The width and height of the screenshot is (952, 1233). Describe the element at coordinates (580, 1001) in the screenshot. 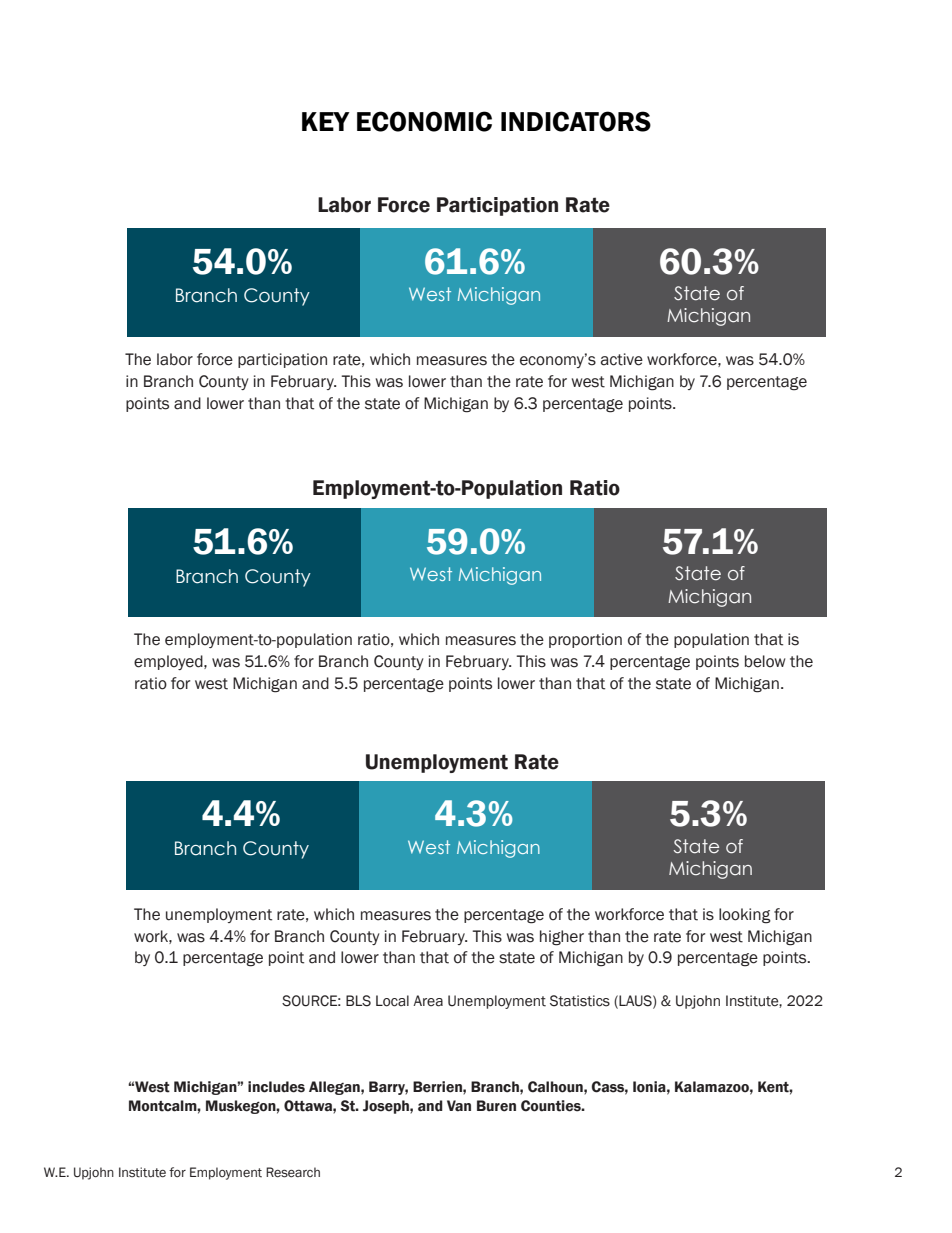

I see `Statistics` at that location.
